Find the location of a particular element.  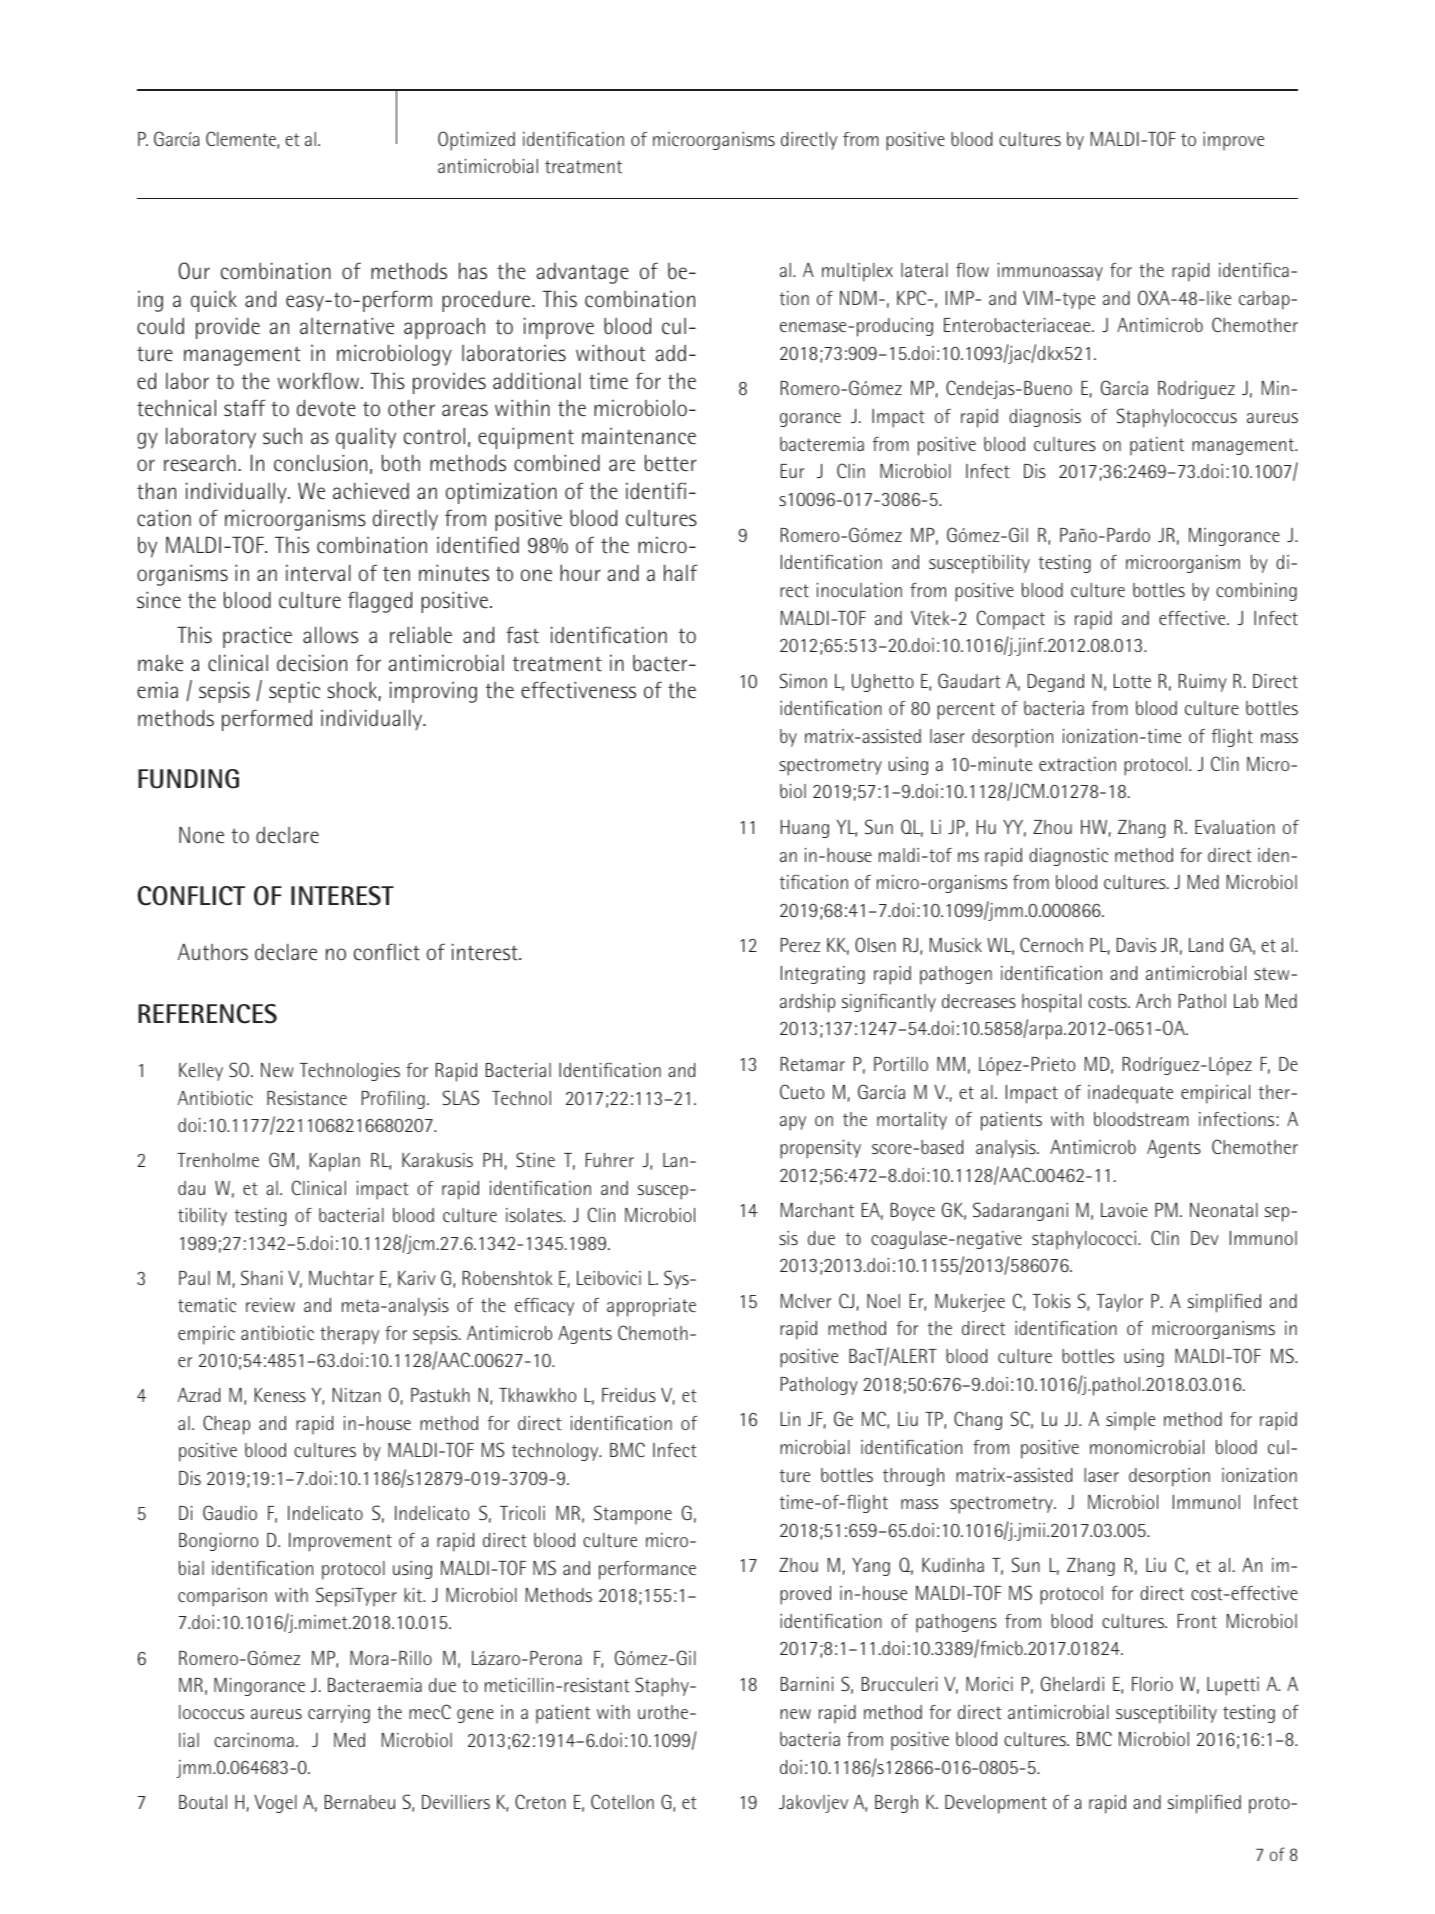

Vogel is located at coordinates (275, 1804).
